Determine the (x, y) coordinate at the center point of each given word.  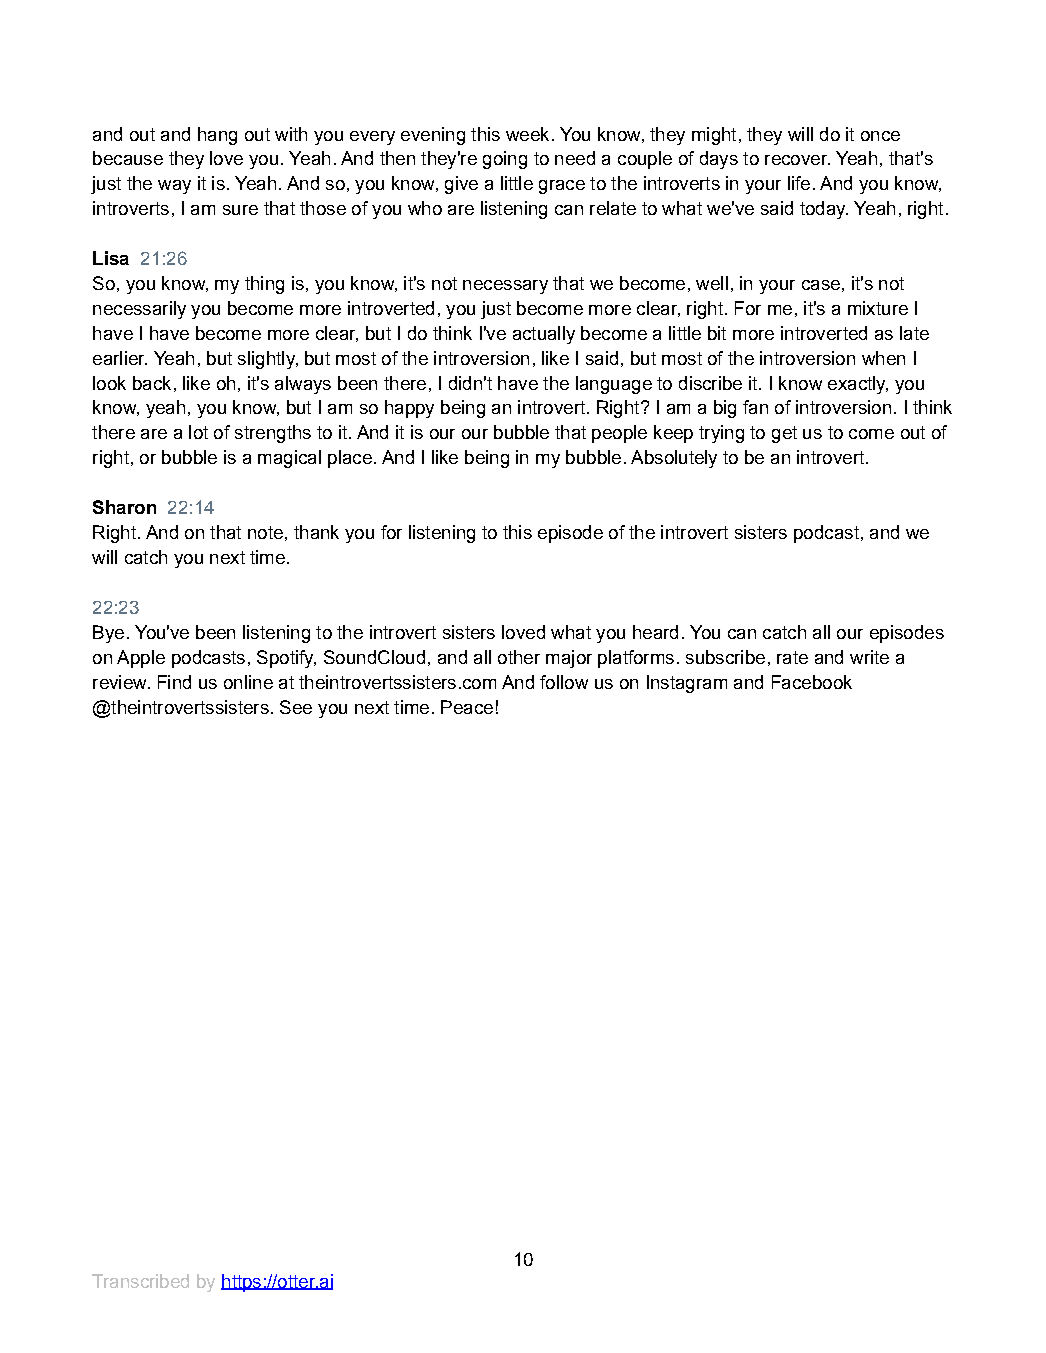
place (350, 459)
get (784, 434)
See (296, 707)
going (505, 160)
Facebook (812, 682)
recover (797, 160)
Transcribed (140, 1281)
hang (217, 136)
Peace (467, 707)
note (265, 532)
